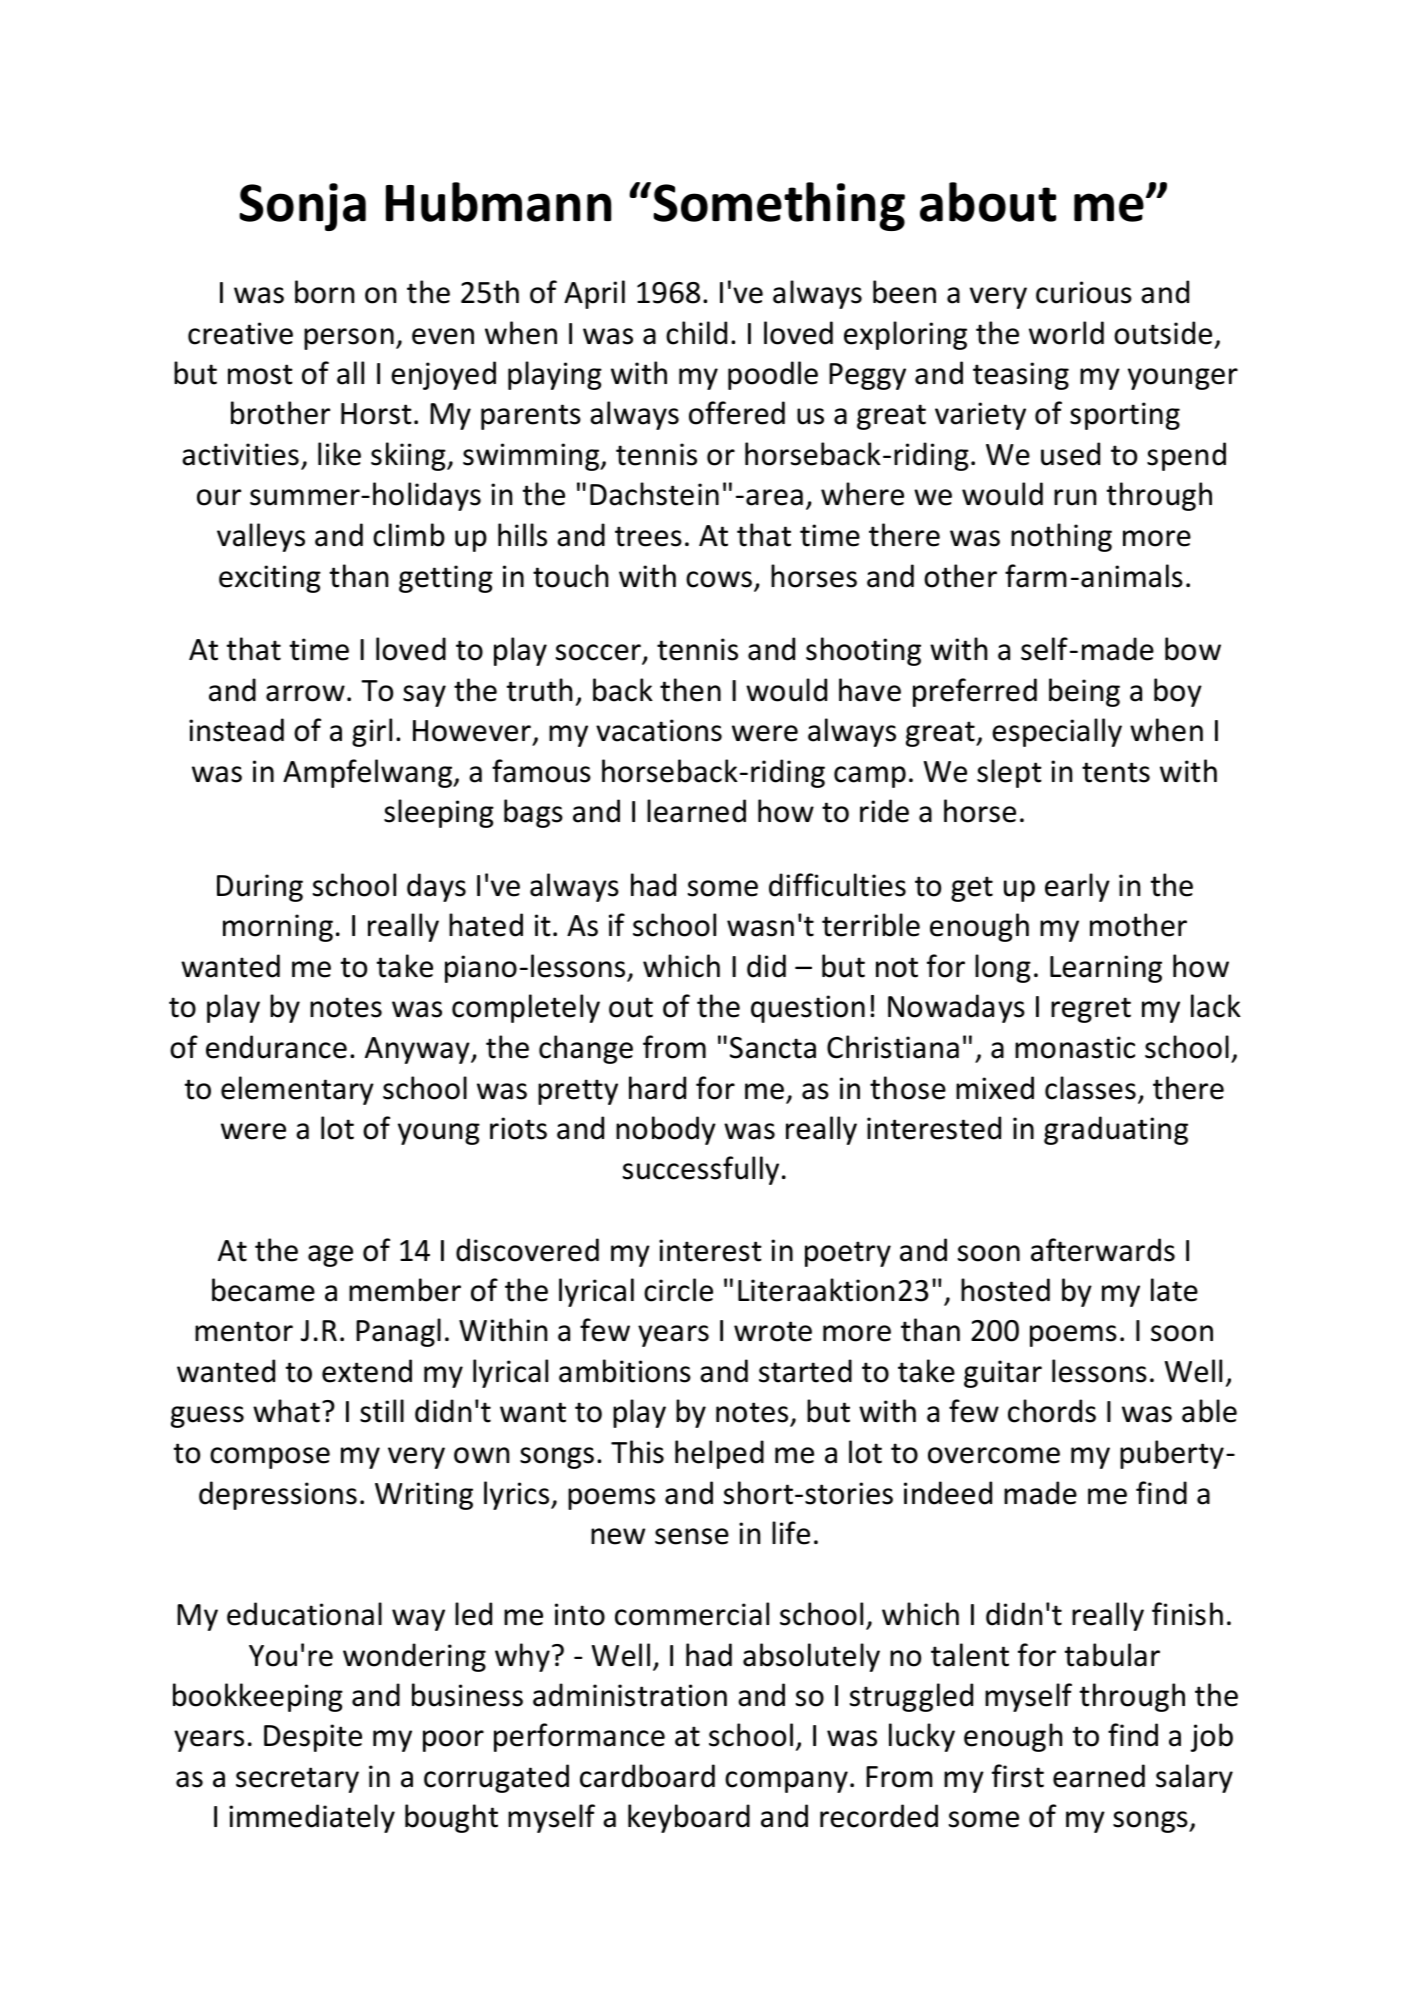  I want to click on secretary, so click(297, 1780).
